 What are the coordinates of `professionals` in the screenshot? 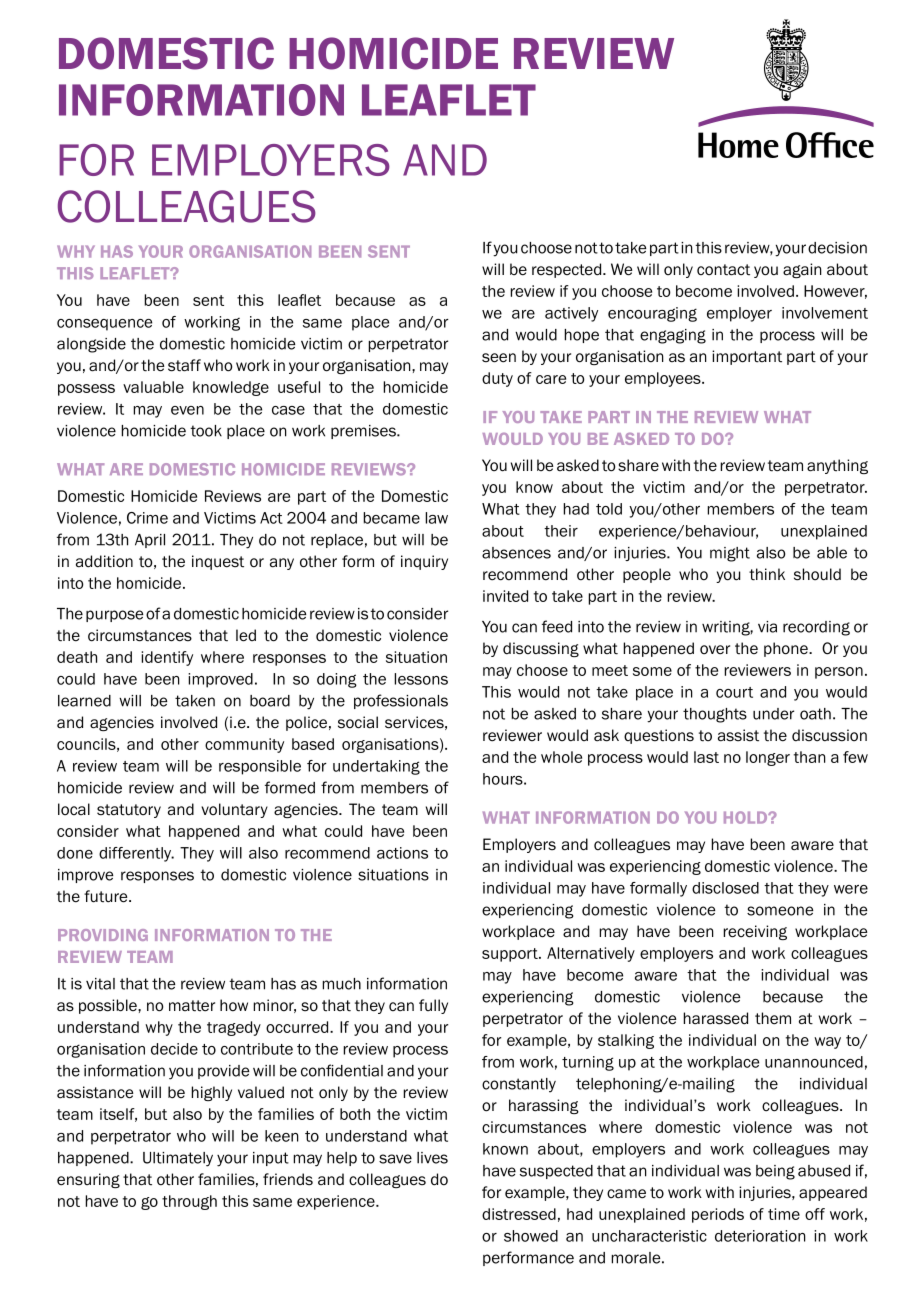 It's located at (401, 701).
